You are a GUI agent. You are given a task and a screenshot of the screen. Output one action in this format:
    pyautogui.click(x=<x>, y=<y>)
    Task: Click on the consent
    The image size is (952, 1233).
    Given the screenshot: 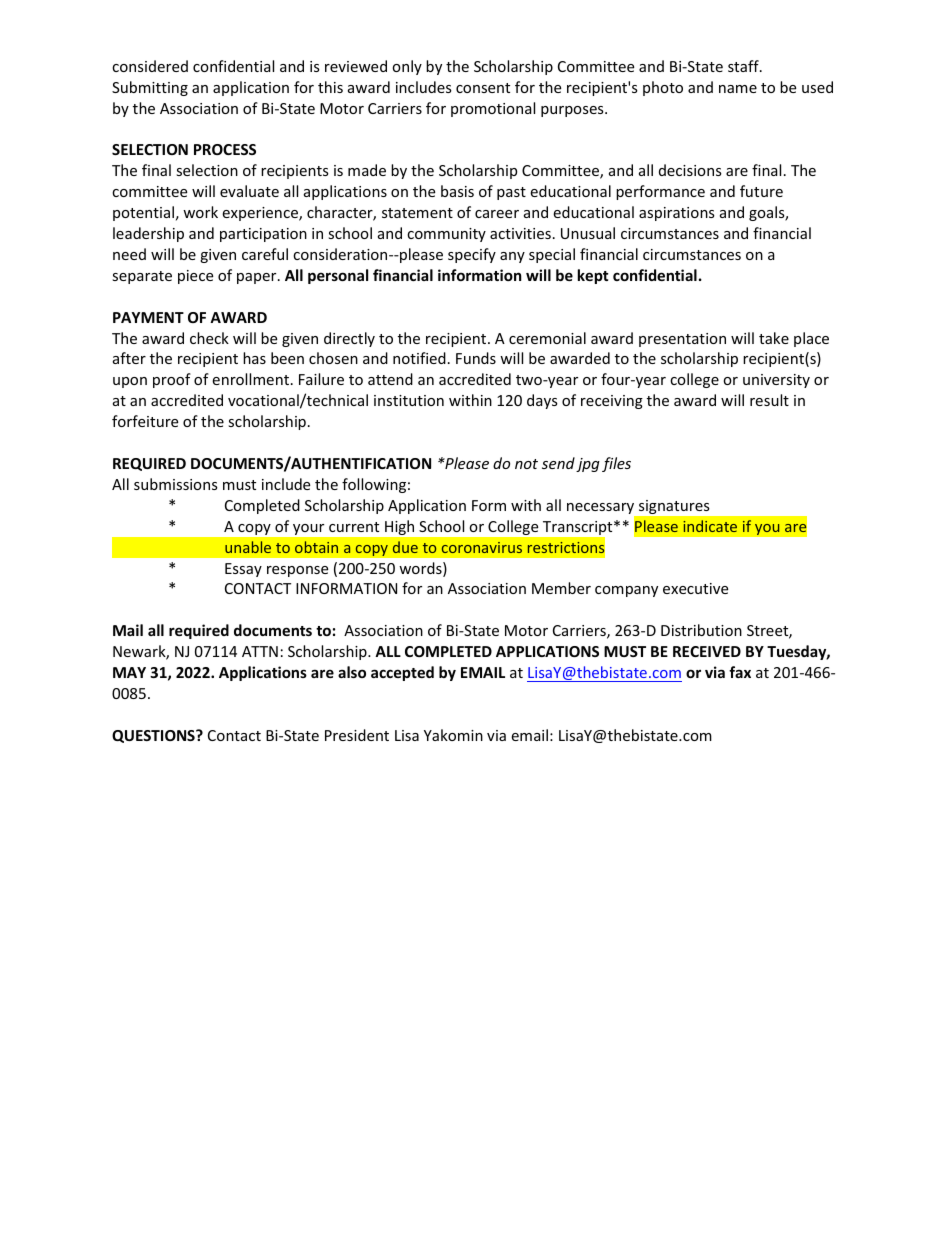 What is the action you would take?
    pyautogui.click(x=483, y=88)
